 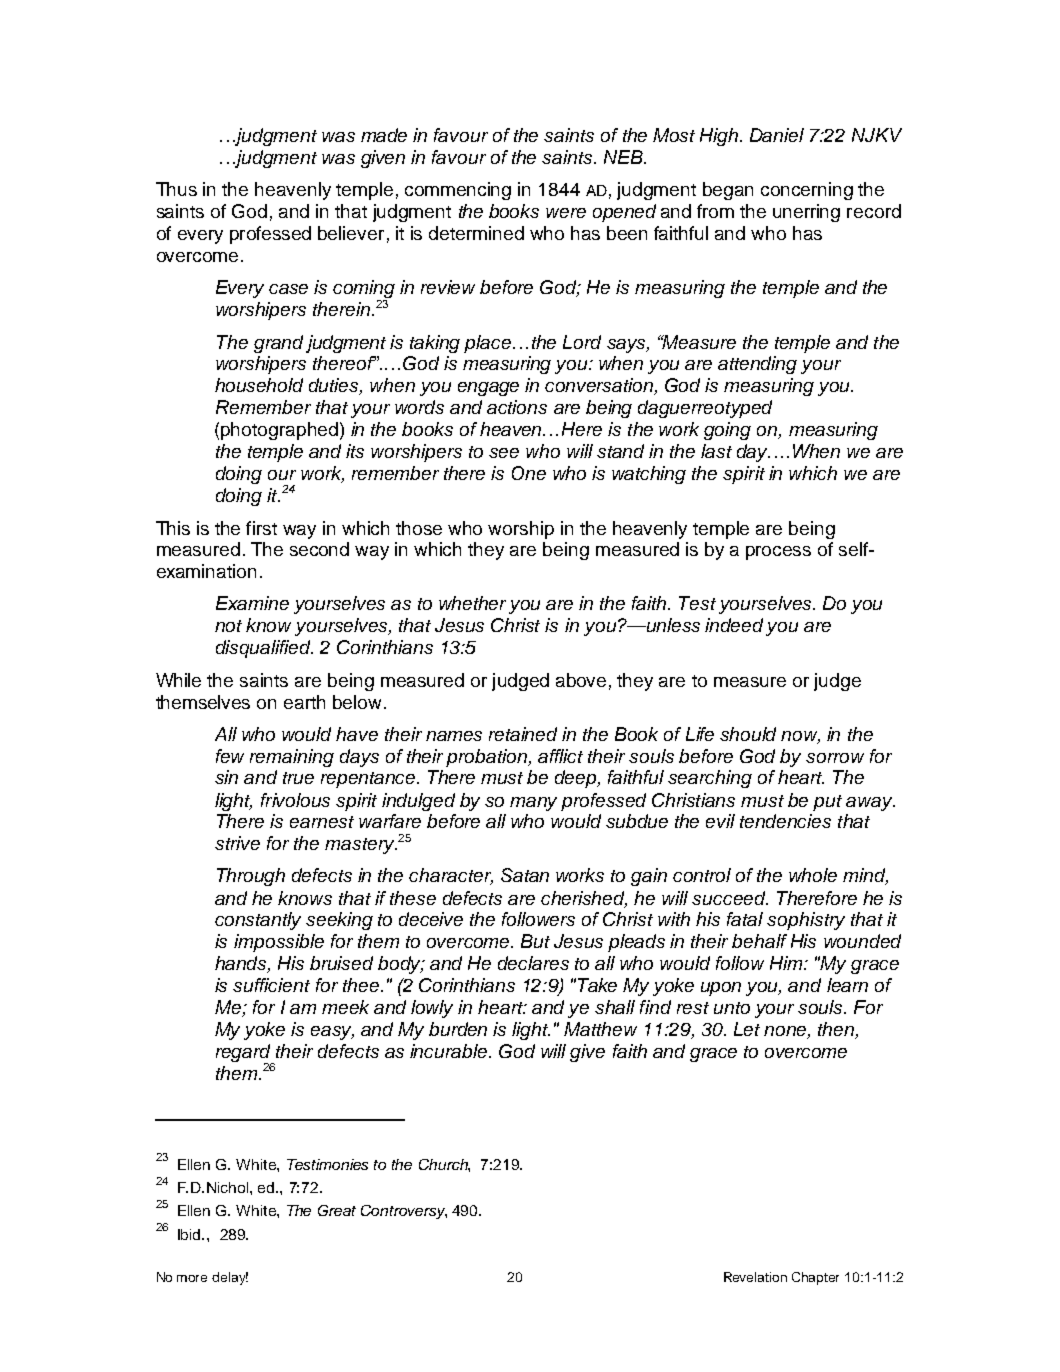 I want to click on Controversy, so click(x=404, y=1212).
